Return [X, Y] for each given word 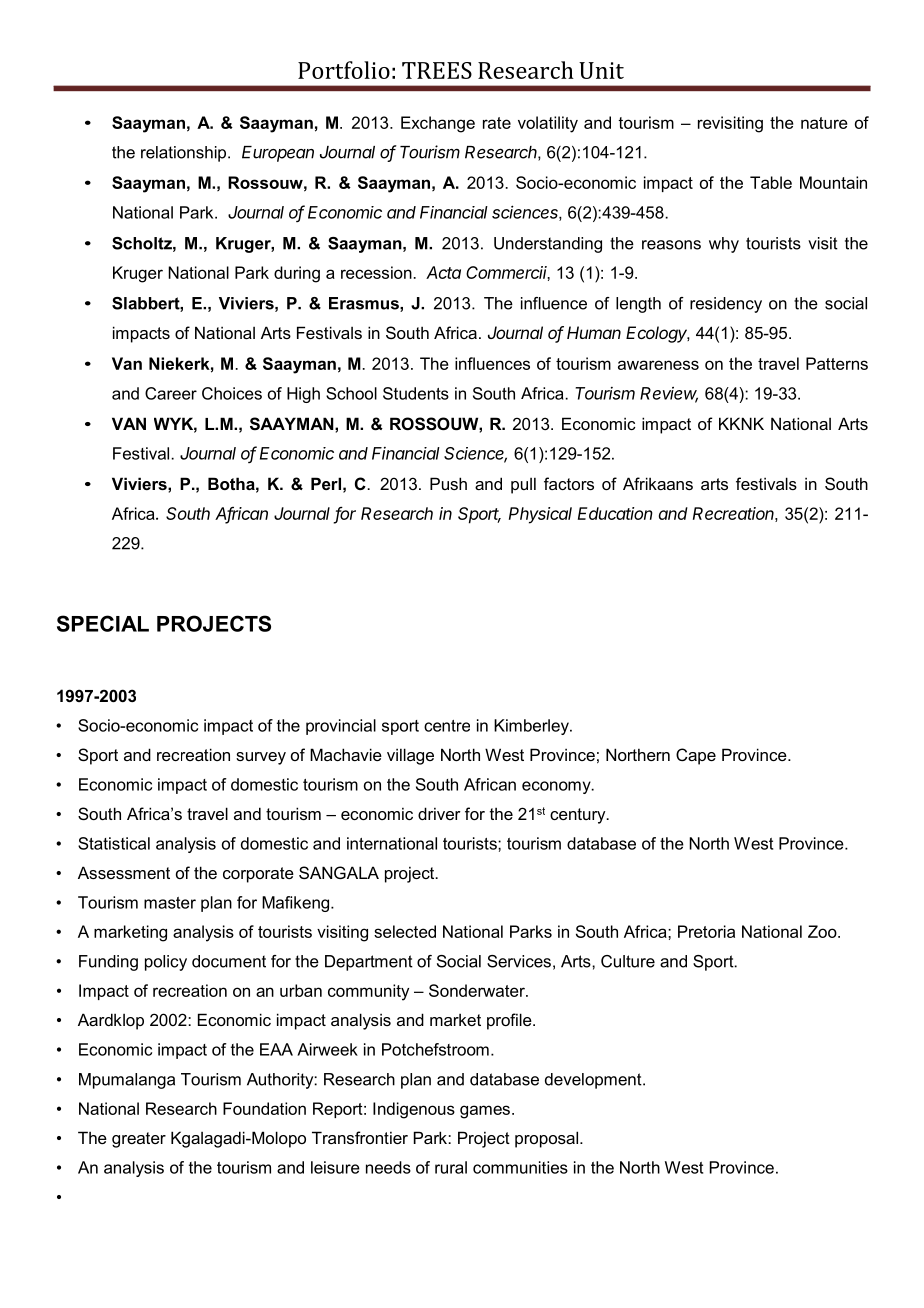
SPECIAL [103, 623]
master [170, 903]
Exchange [438, 124]
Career [171, 393]
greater [139, 1140]
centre [447, 726]
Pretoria [706, 931]
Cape [696, 756]
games [485, 1112]
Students [416, 393]
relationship [185, 154]
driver [439, 813]
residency [726, 305]
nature [824, 123]
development [594, 1081]
